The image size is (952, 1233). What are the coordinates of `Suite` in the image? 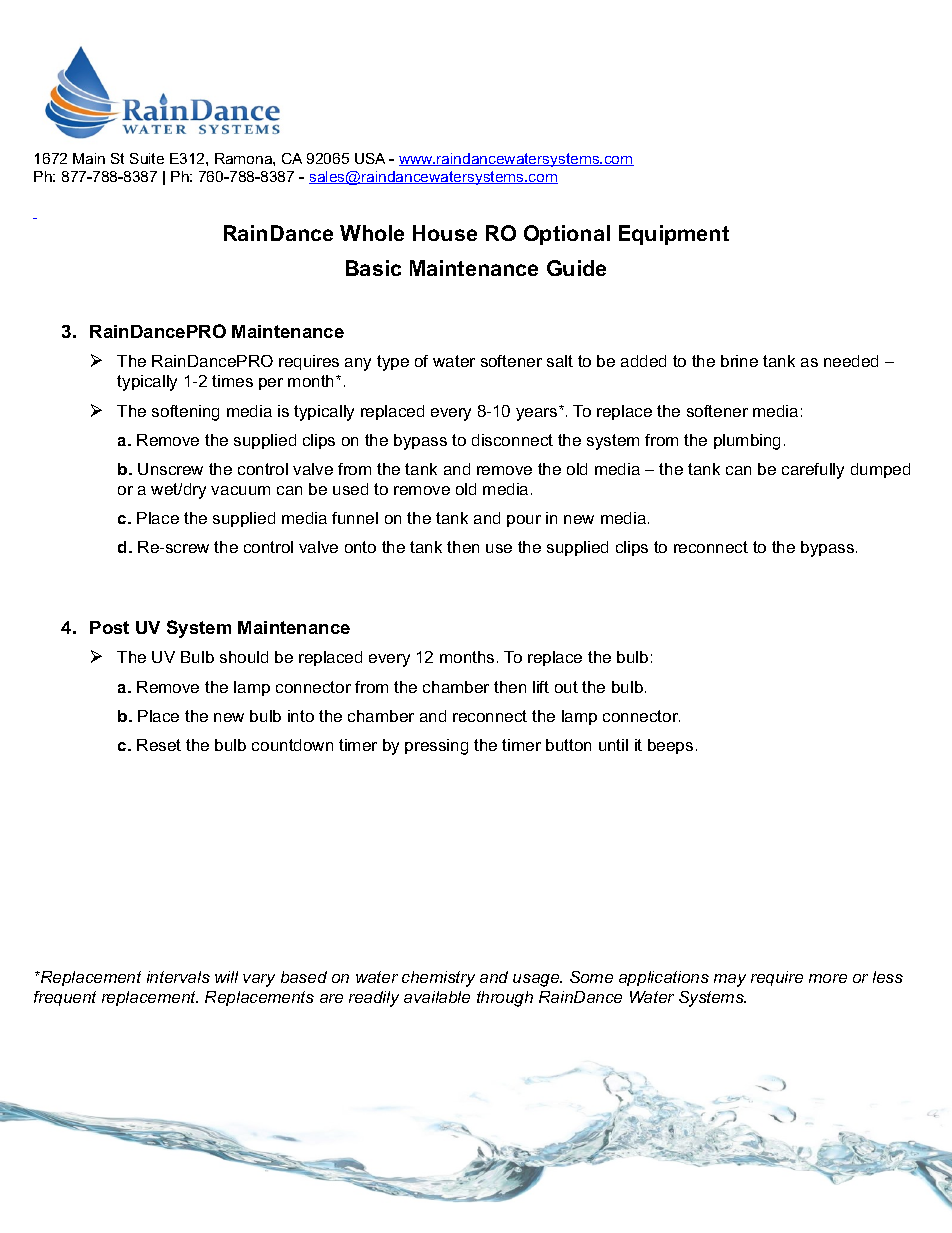 It's located at (147, 158).
